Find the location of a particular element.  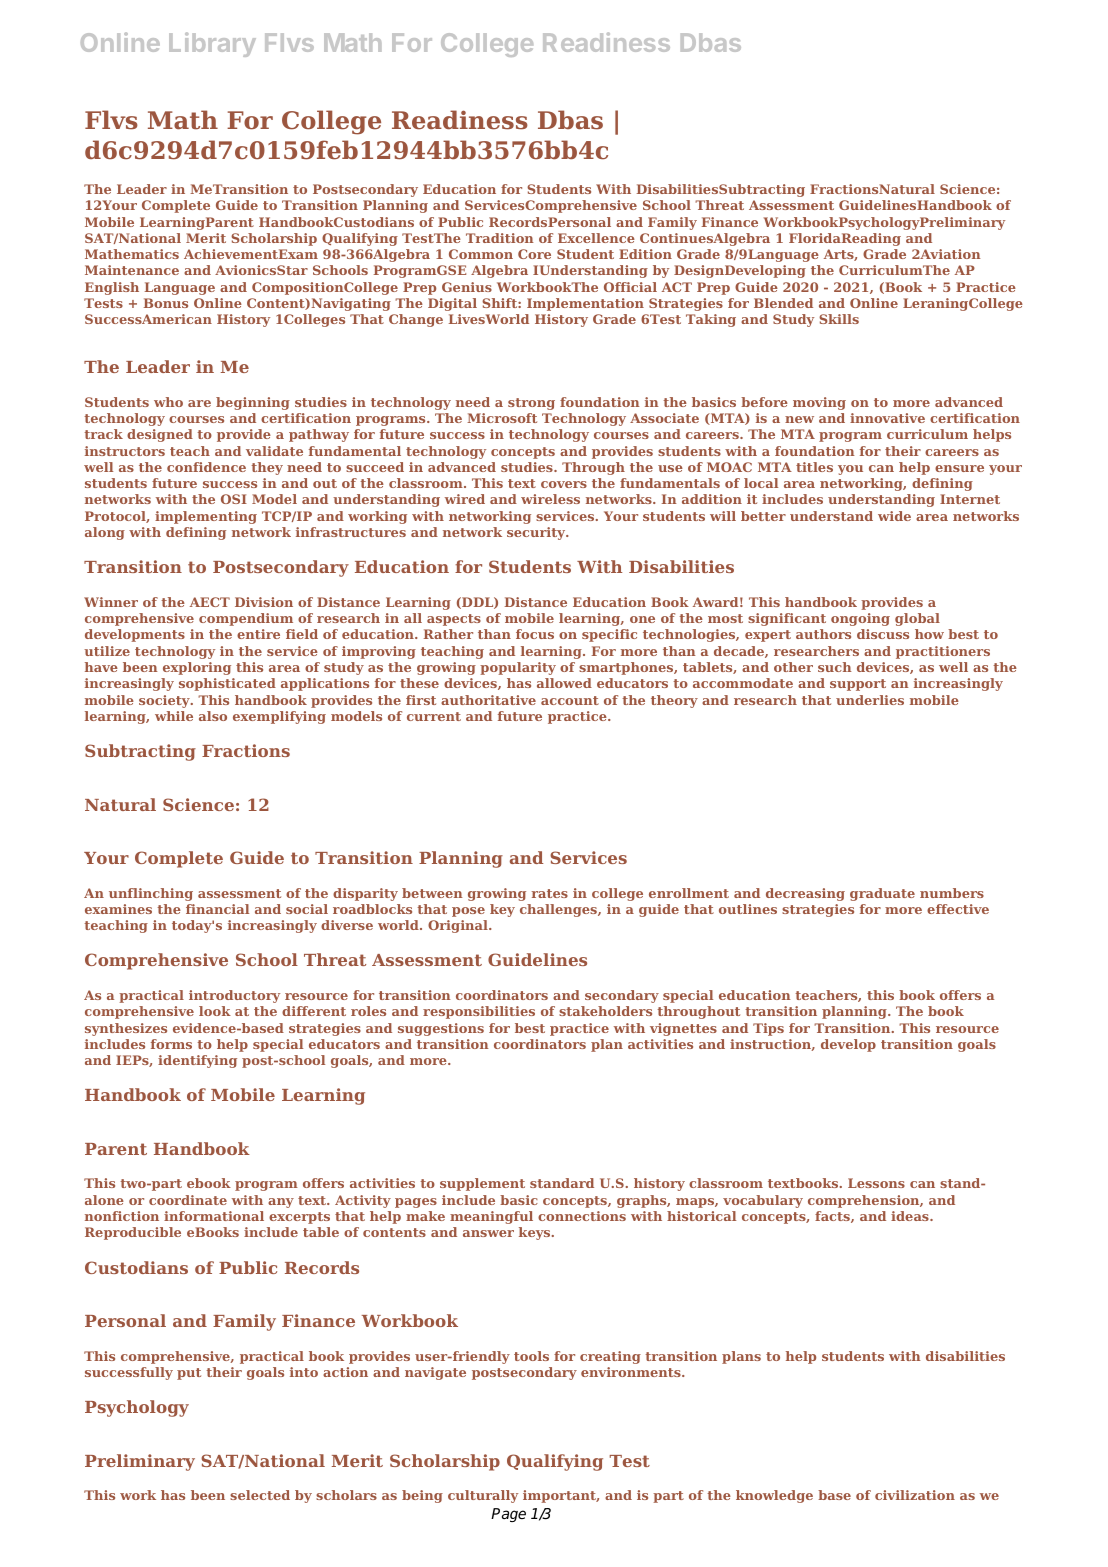

Library is located at coordinates (212, 44).
